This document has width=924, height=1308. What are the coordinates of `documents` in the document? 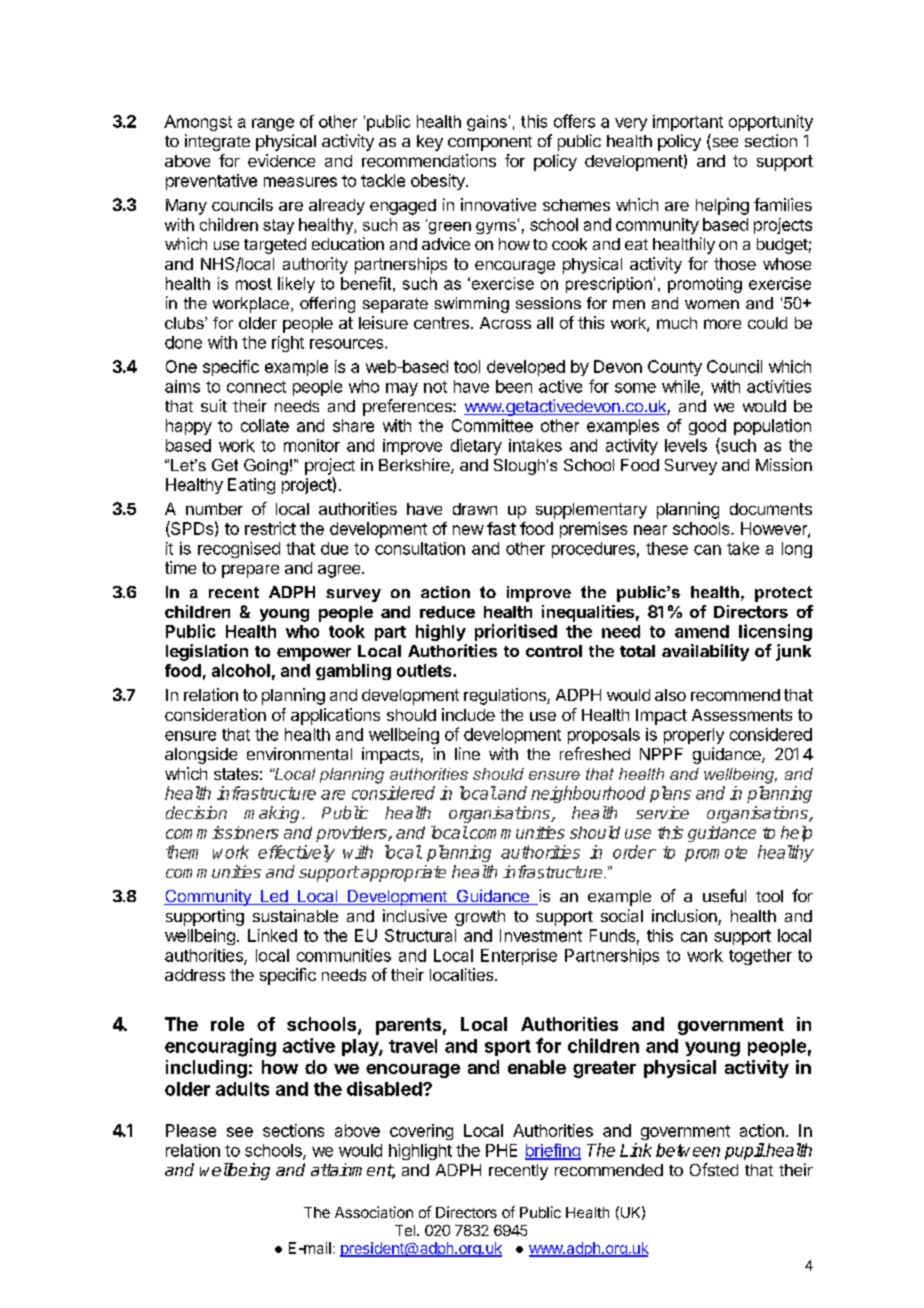 It's located at (771, 509).
